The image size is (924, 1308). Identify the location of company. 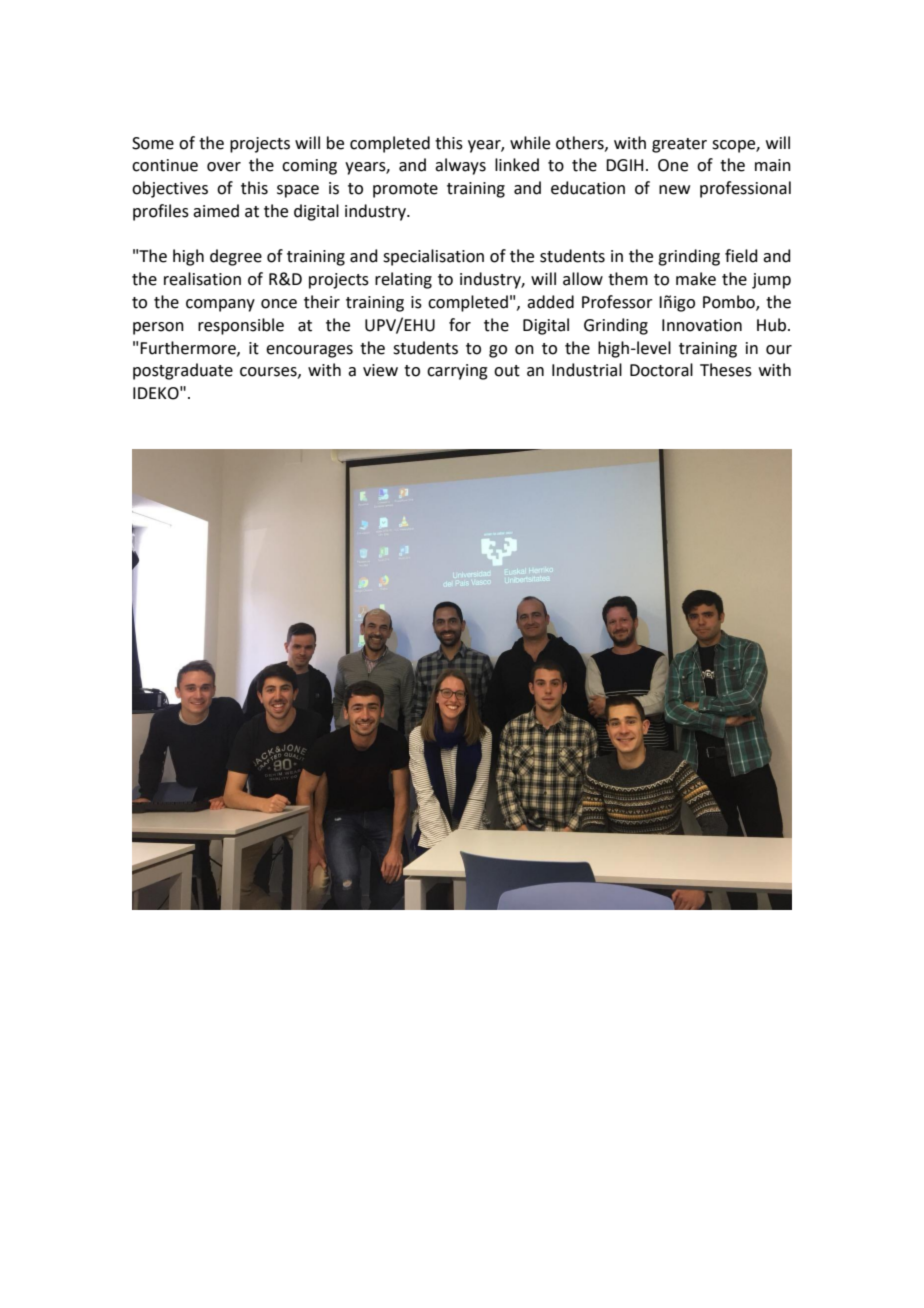
(220, 305).
